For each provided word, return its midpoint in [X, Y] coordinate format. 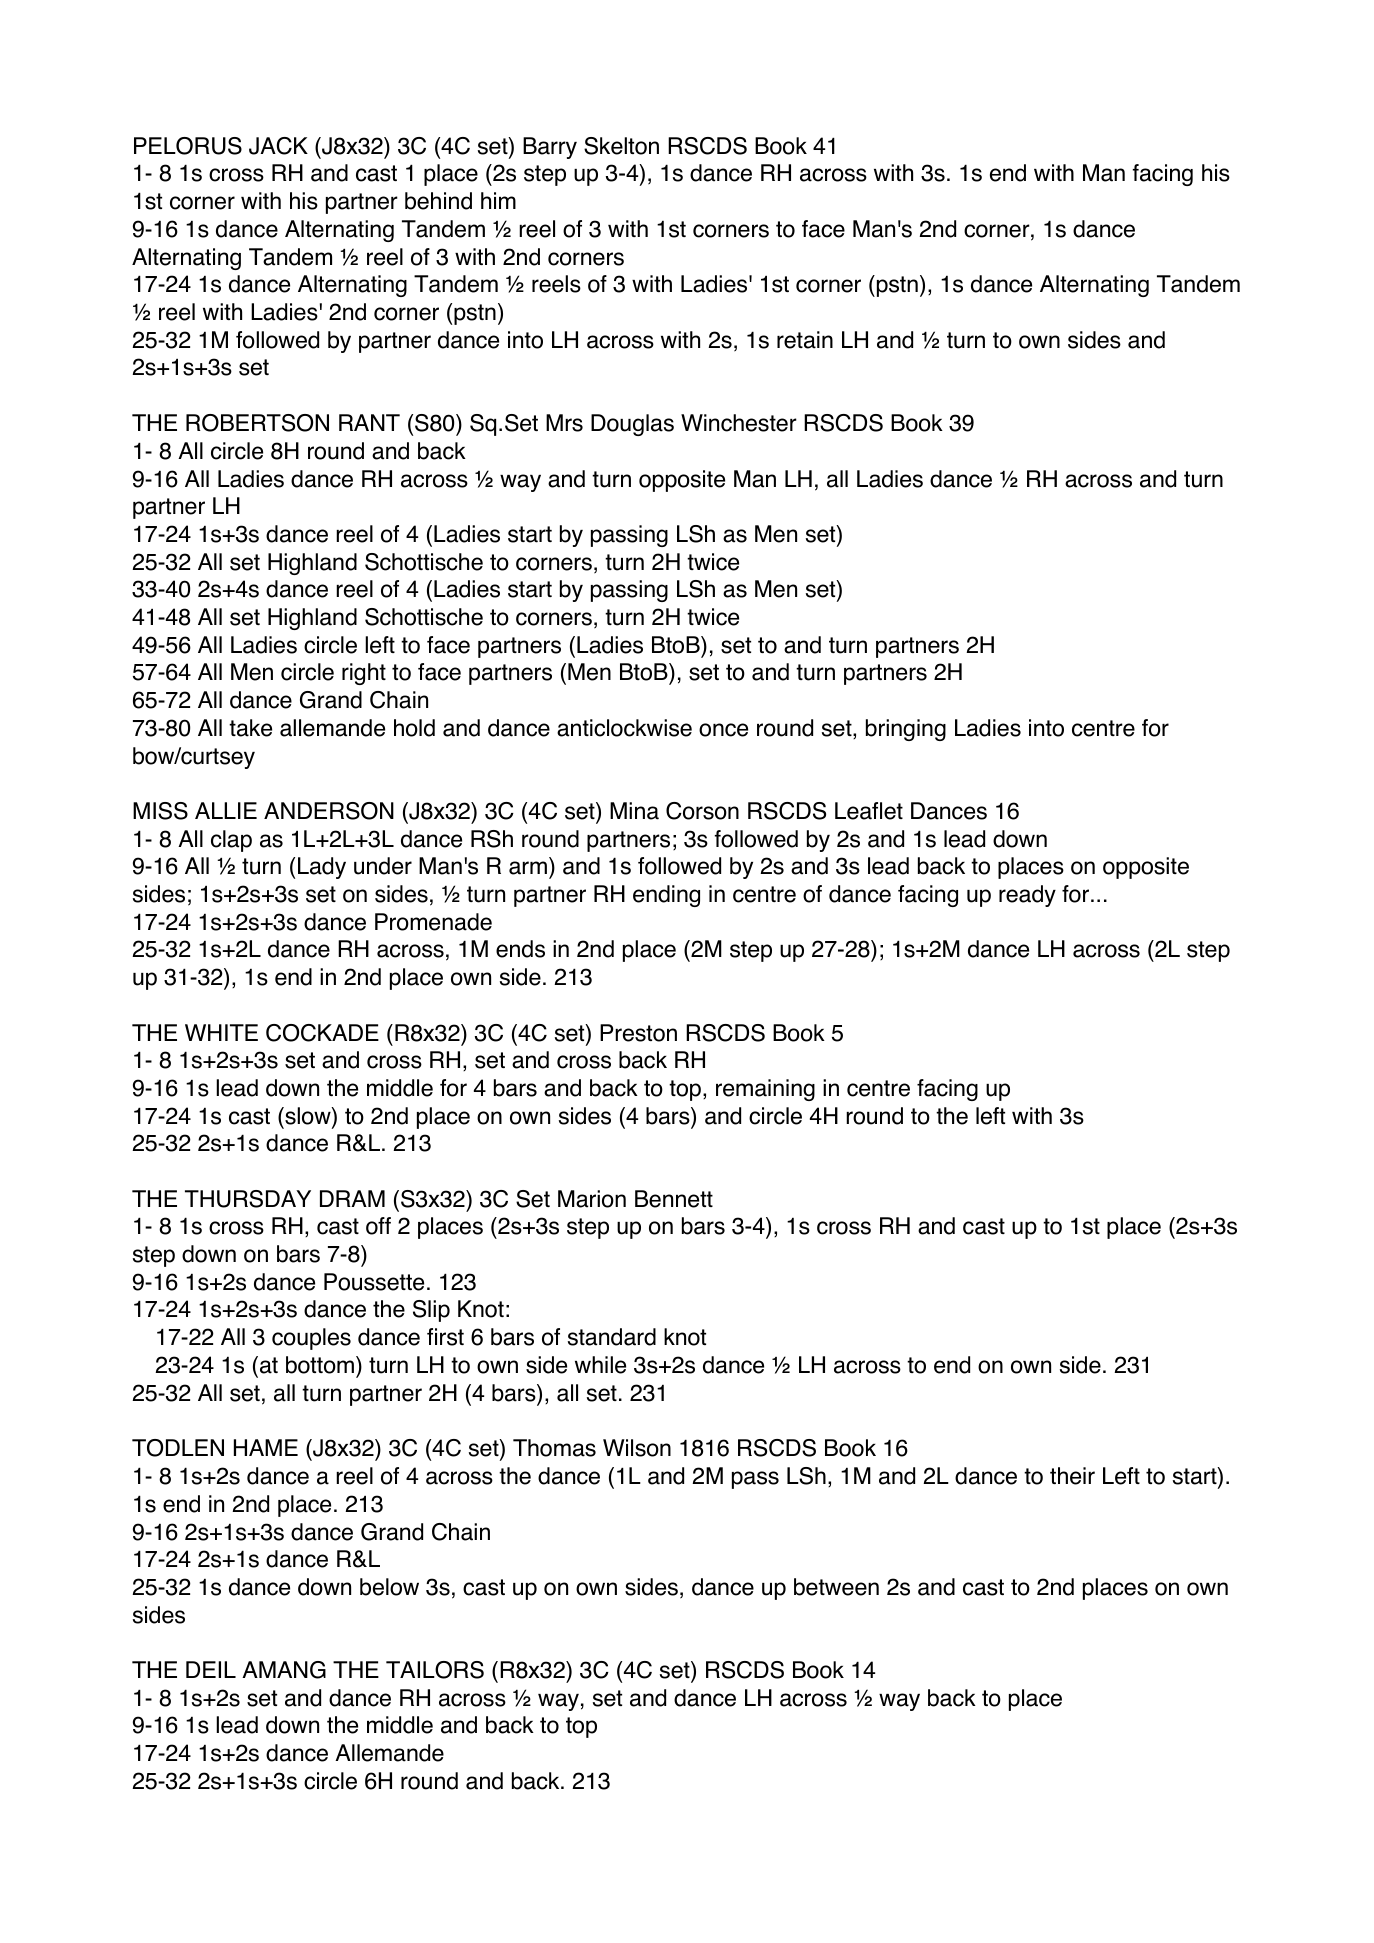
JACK [278, 146]
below [389, 1587]
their [1072, 1476]
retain [805, 340]
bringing [906, 730]
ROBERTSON [257, 423]
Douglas [632, 425]
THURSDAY [248, 1199]
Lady [322, 868]
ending [666, 896]
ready [1027, 896]
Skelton [621, 146]
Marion [592, 1199]
